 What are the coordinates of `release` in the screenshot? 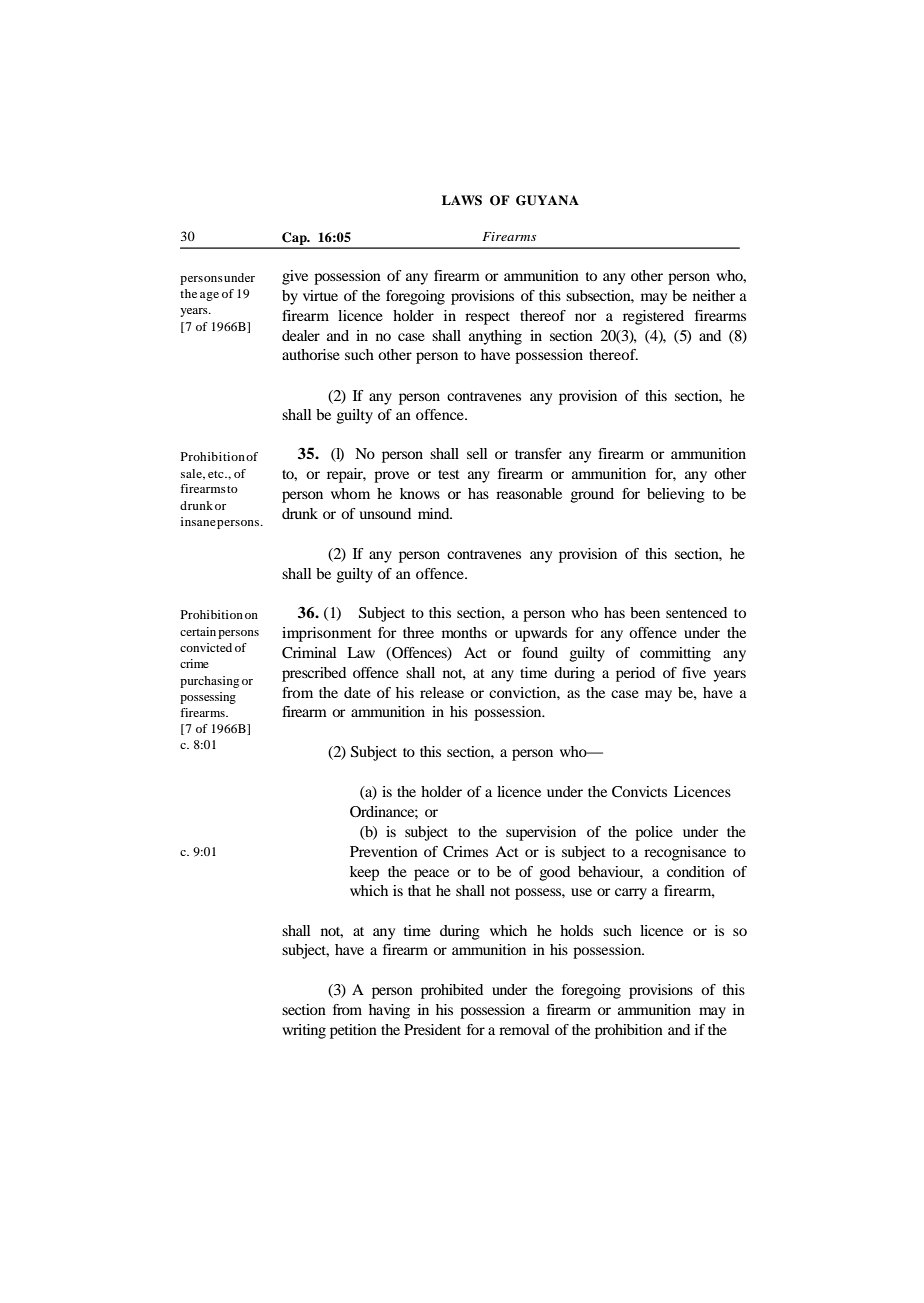 It's located at (442, 692).
